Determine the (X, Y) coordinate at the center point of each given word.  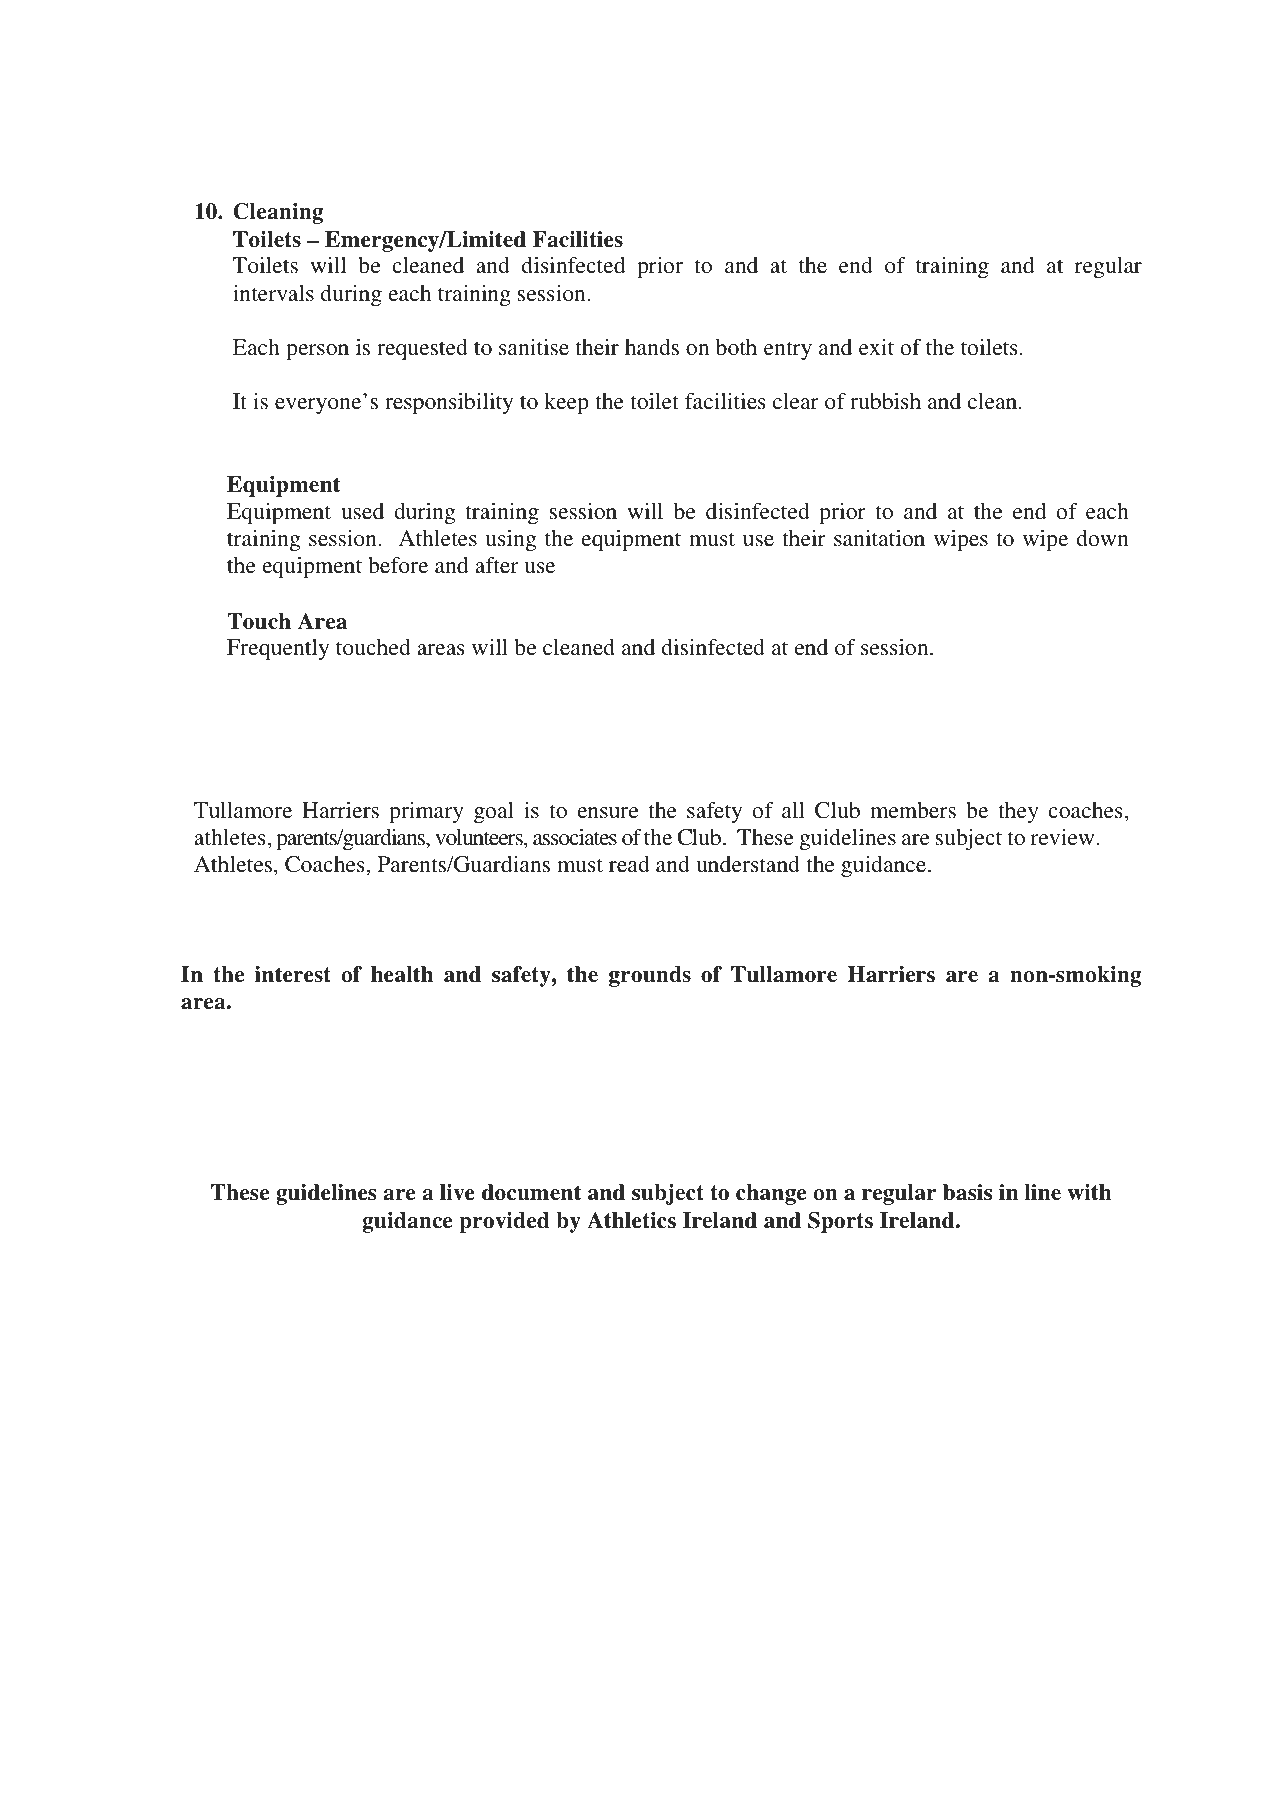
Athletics (631, 1220)
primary (426, 812)
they (1018, 812)
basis (967, 1192)
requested (422, 349)
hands (652, 347)
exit (876, 347)
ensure (608, 812)
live (457, 1192)
